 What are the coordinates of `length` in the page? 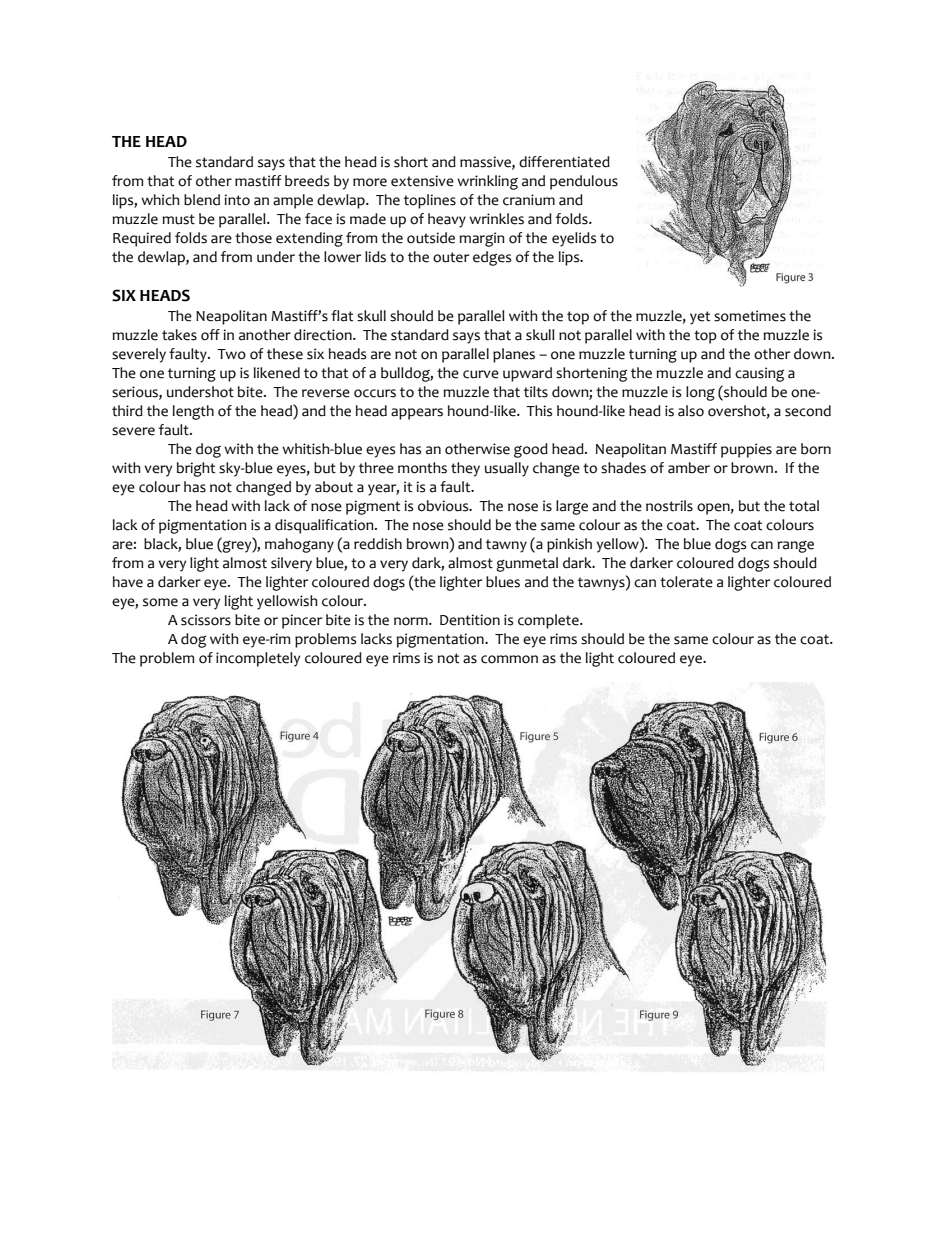 It's located at (193, 412).
